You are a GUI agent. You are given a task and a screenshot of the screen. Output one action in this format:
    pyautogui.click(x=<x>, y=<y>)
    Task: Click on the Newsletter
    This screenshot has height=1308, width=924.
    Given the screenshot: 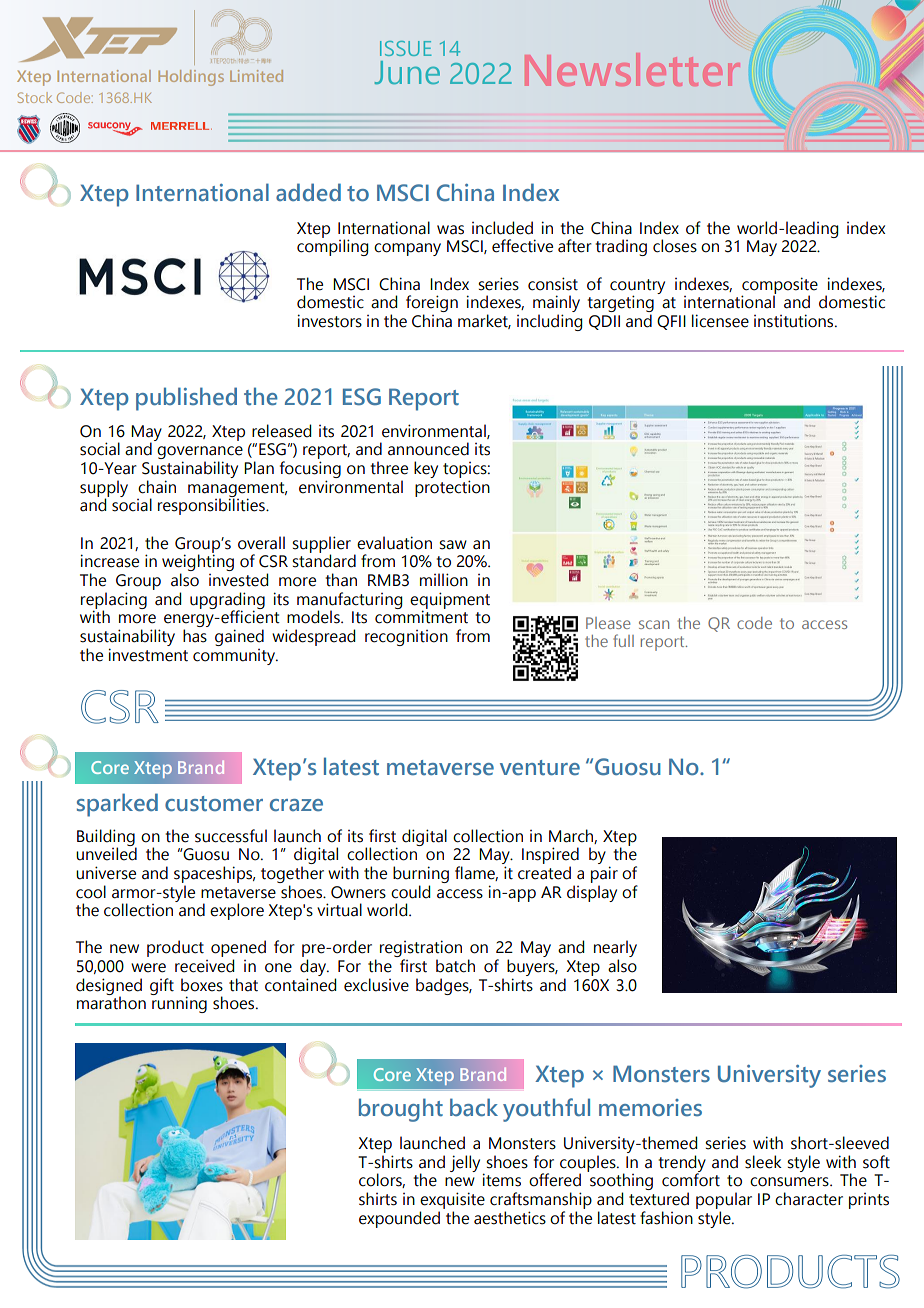 What is the action you would take?
    pyautogui.click(x=632, y=69)
